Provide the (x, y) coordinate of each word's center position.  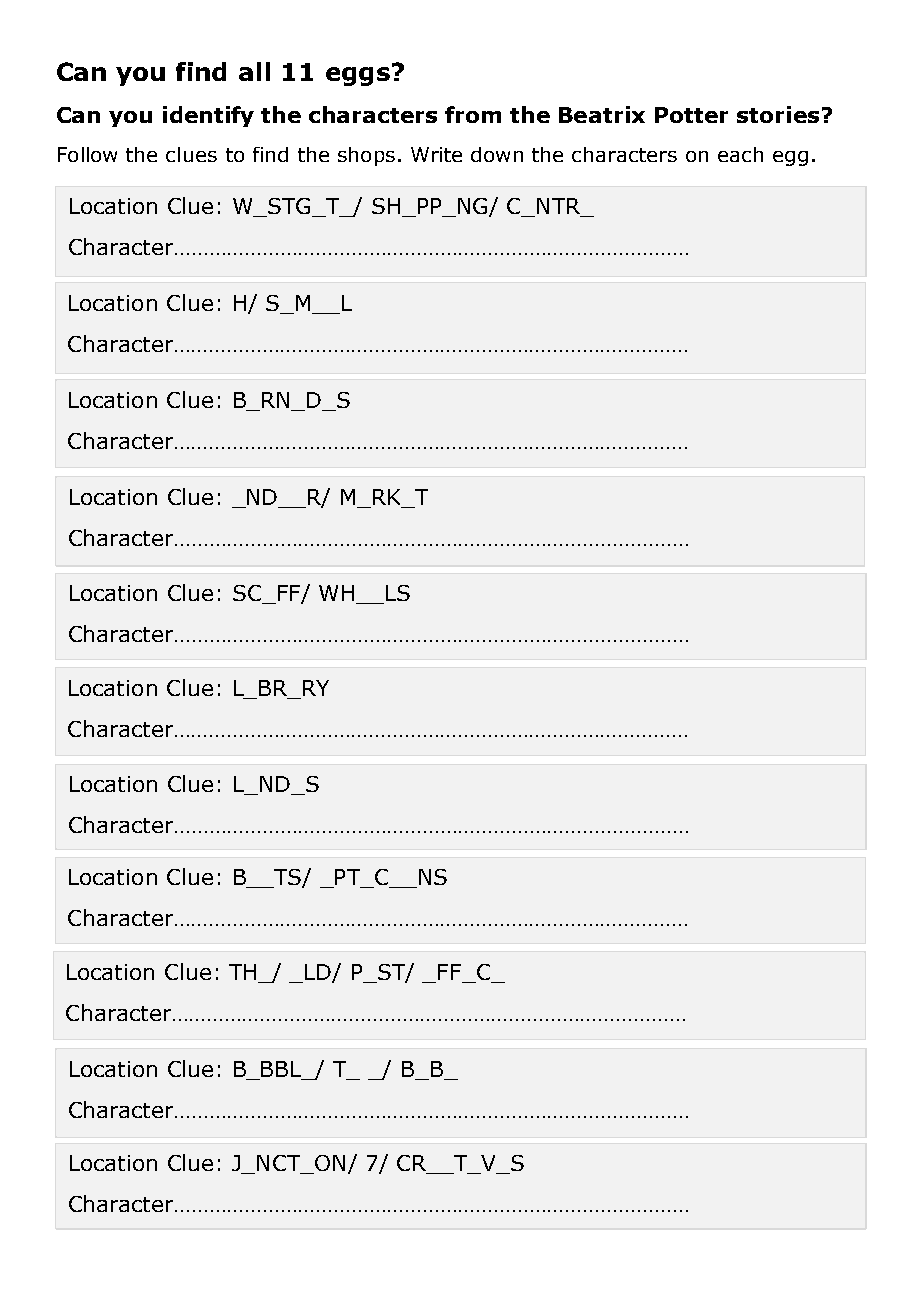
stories (778, 114)
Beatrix (602, 114)
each (740, 154)
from (473, 114)
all (254, 71)
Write (436, 154)
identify (208, 116)
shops (366, 156)
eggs (358, 76)
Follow (87, 154)
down (497, 154)
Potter (691, 115)
